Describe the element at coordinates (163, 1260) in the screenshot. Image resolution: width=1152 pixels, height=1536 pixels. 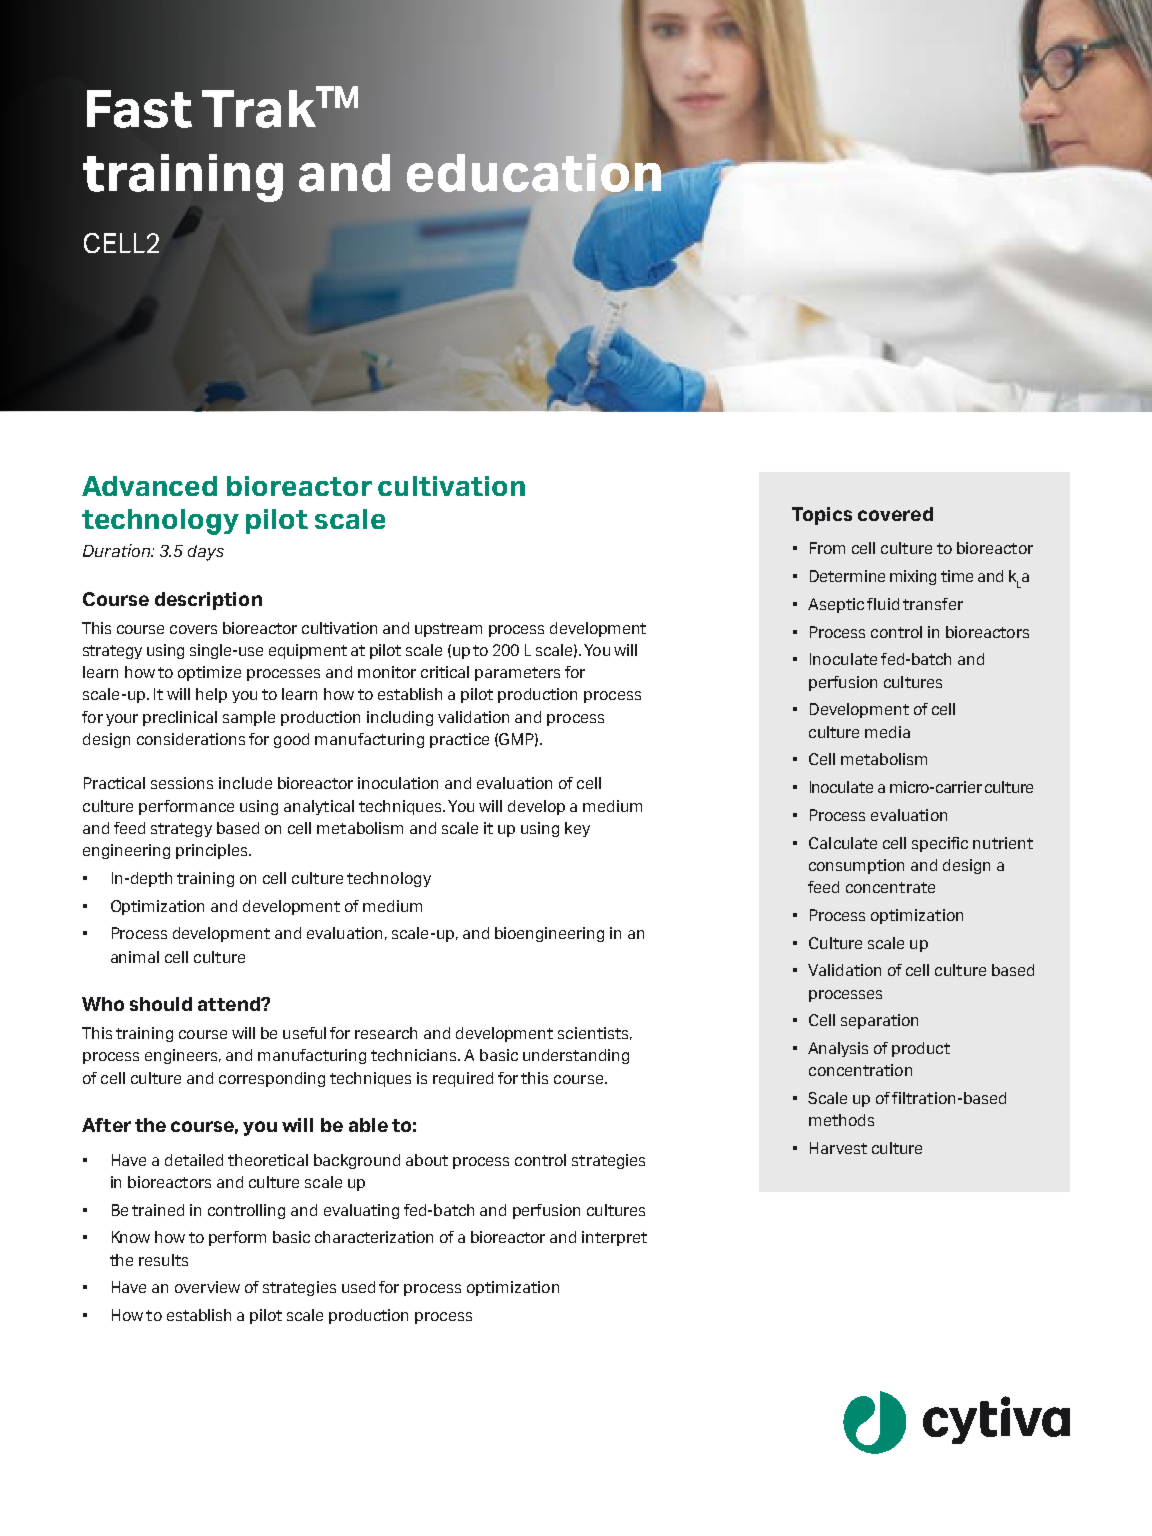
I see `results` at that location.
